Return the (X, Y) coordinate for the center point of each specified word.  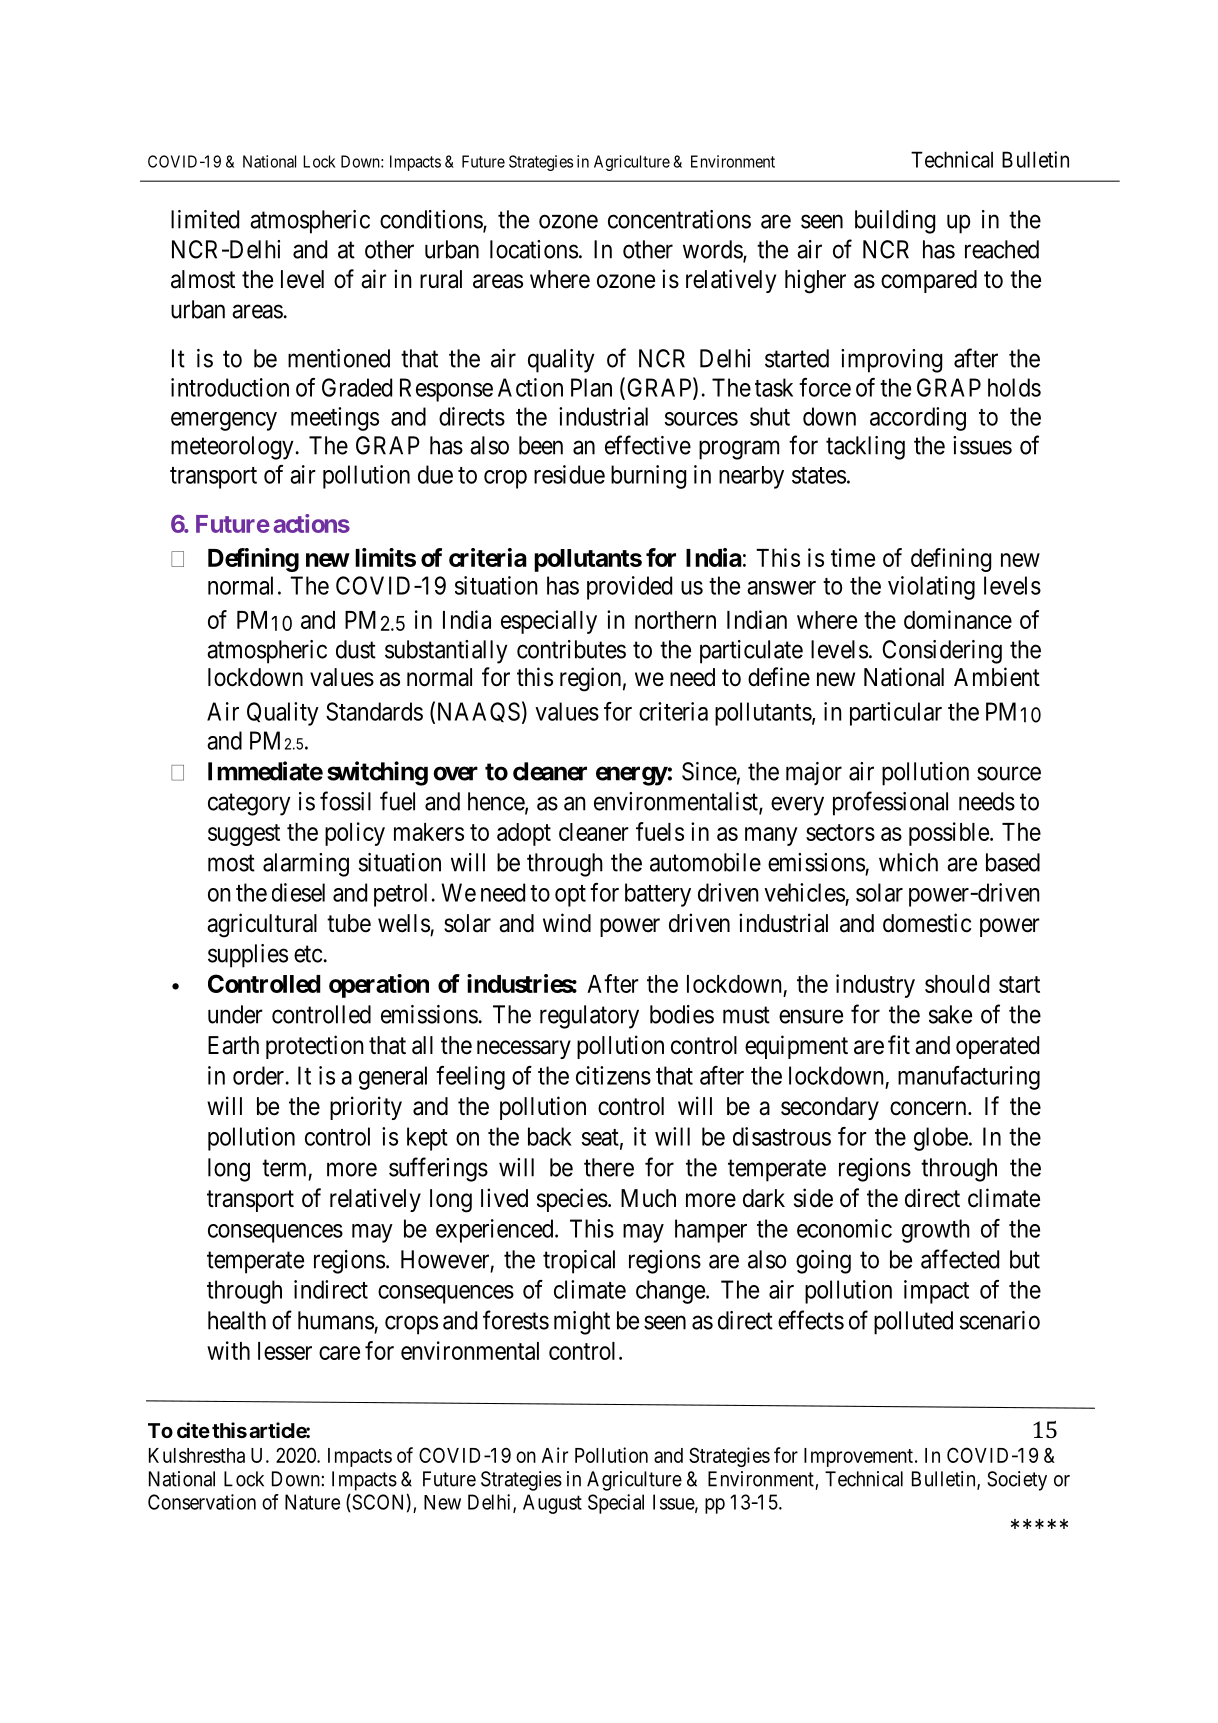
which (908, 862)
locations (534, 249)
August (552, 1504)
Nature (312, 1502)
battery (658, 895)
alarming (306, 865)
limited (205, 219)
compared (929, 281)
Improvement (858, 1457)
